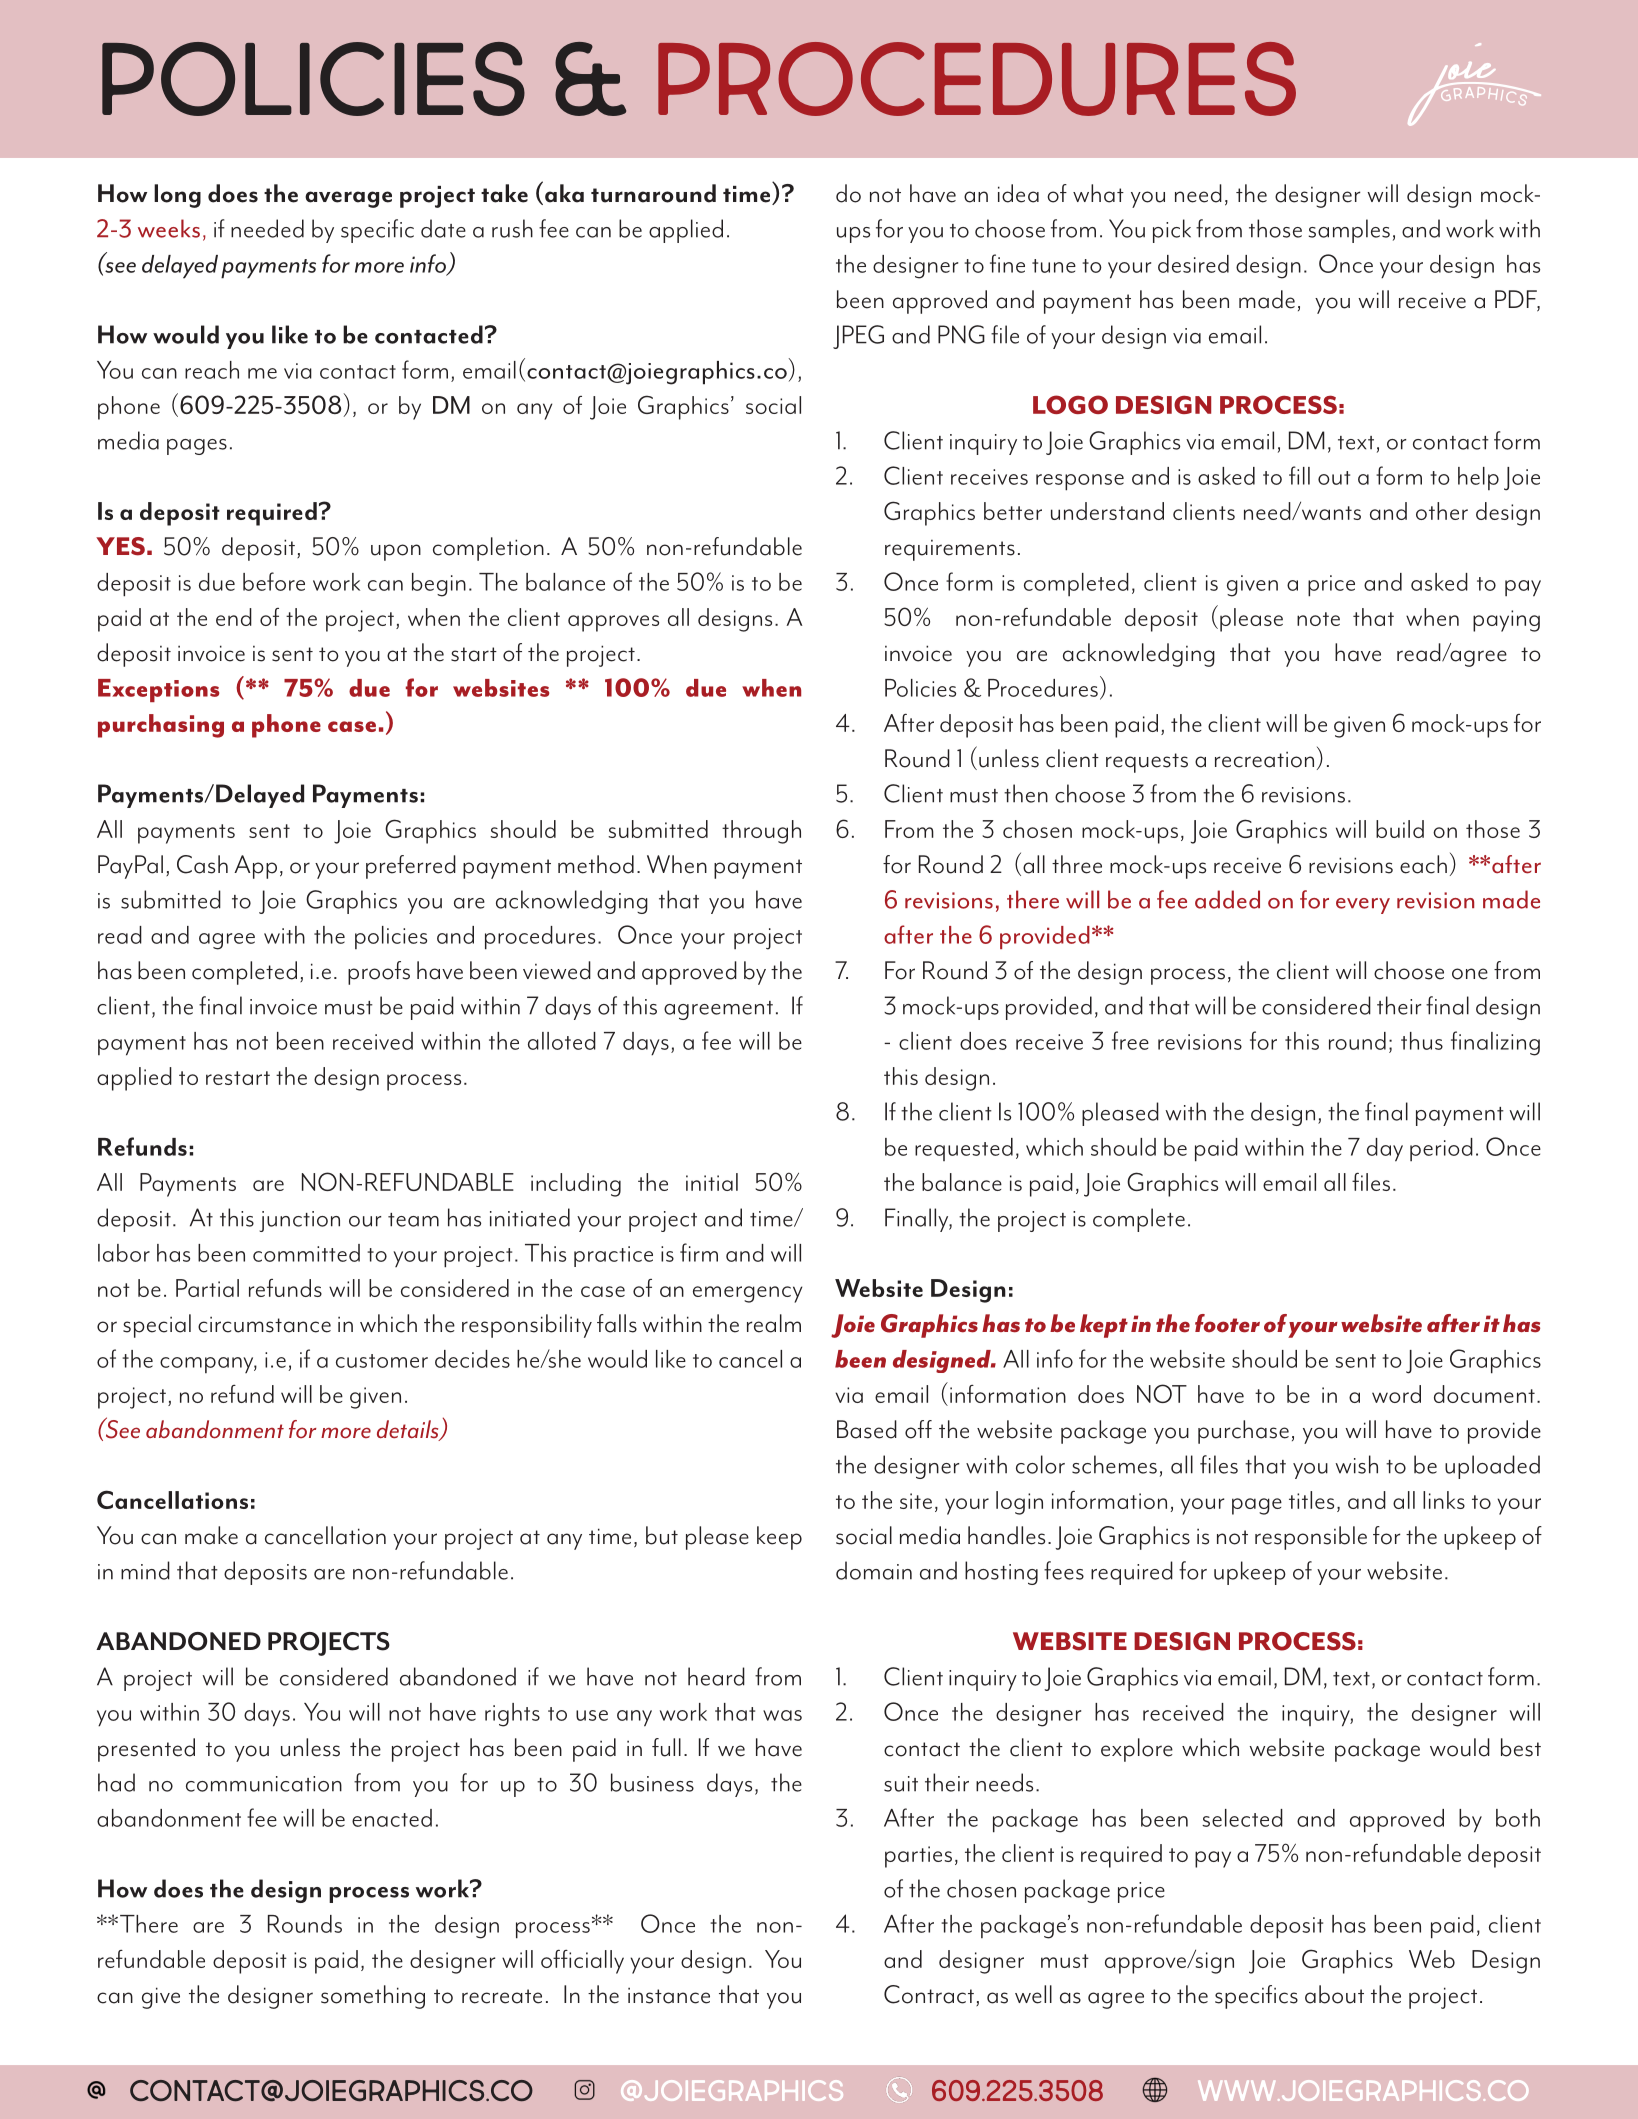 The image size is (1638, 2119). I want to click on average, so click(348, 199).
